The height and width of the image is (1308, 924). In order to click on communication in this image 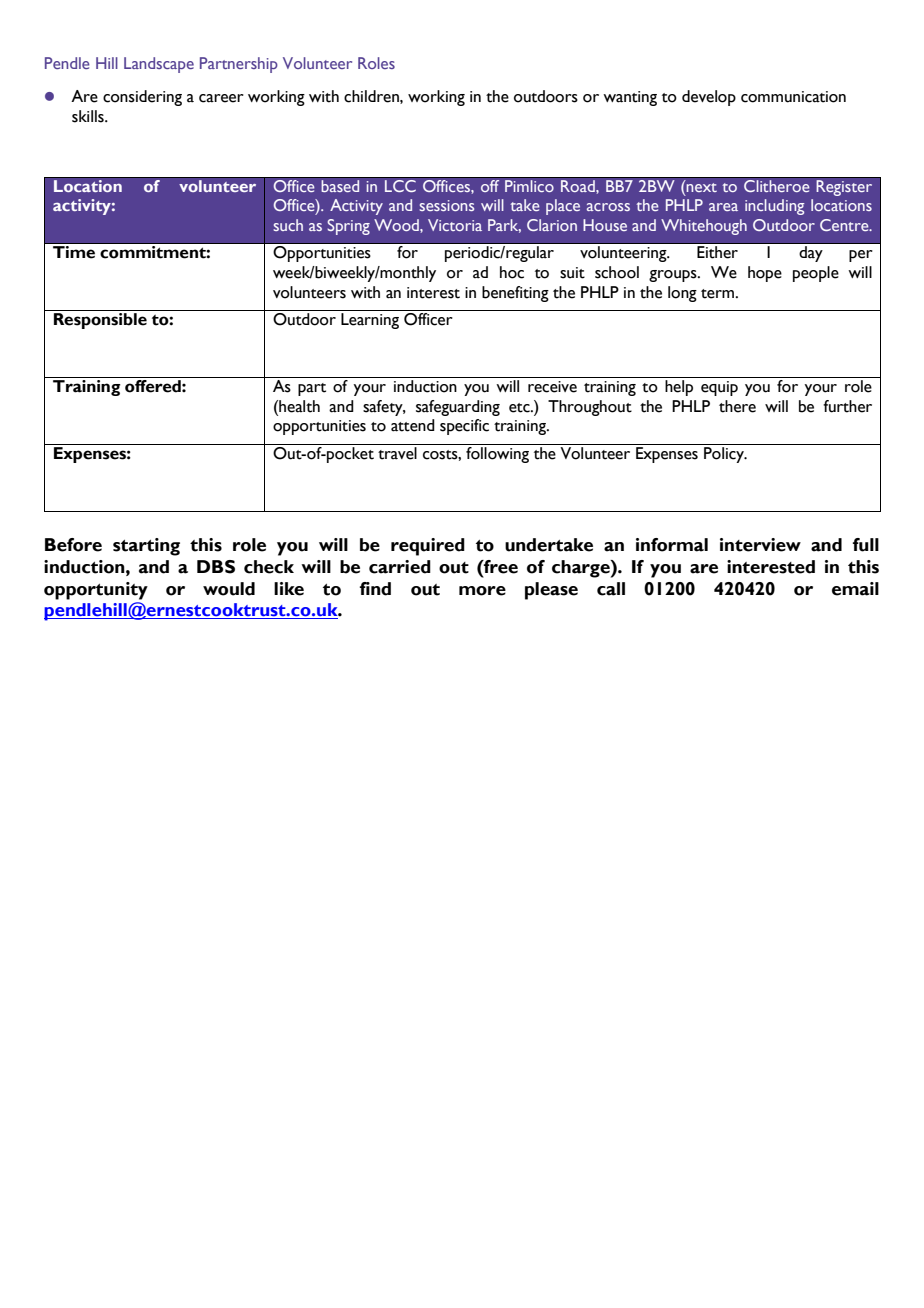, I will do `click(793, 97)`.
